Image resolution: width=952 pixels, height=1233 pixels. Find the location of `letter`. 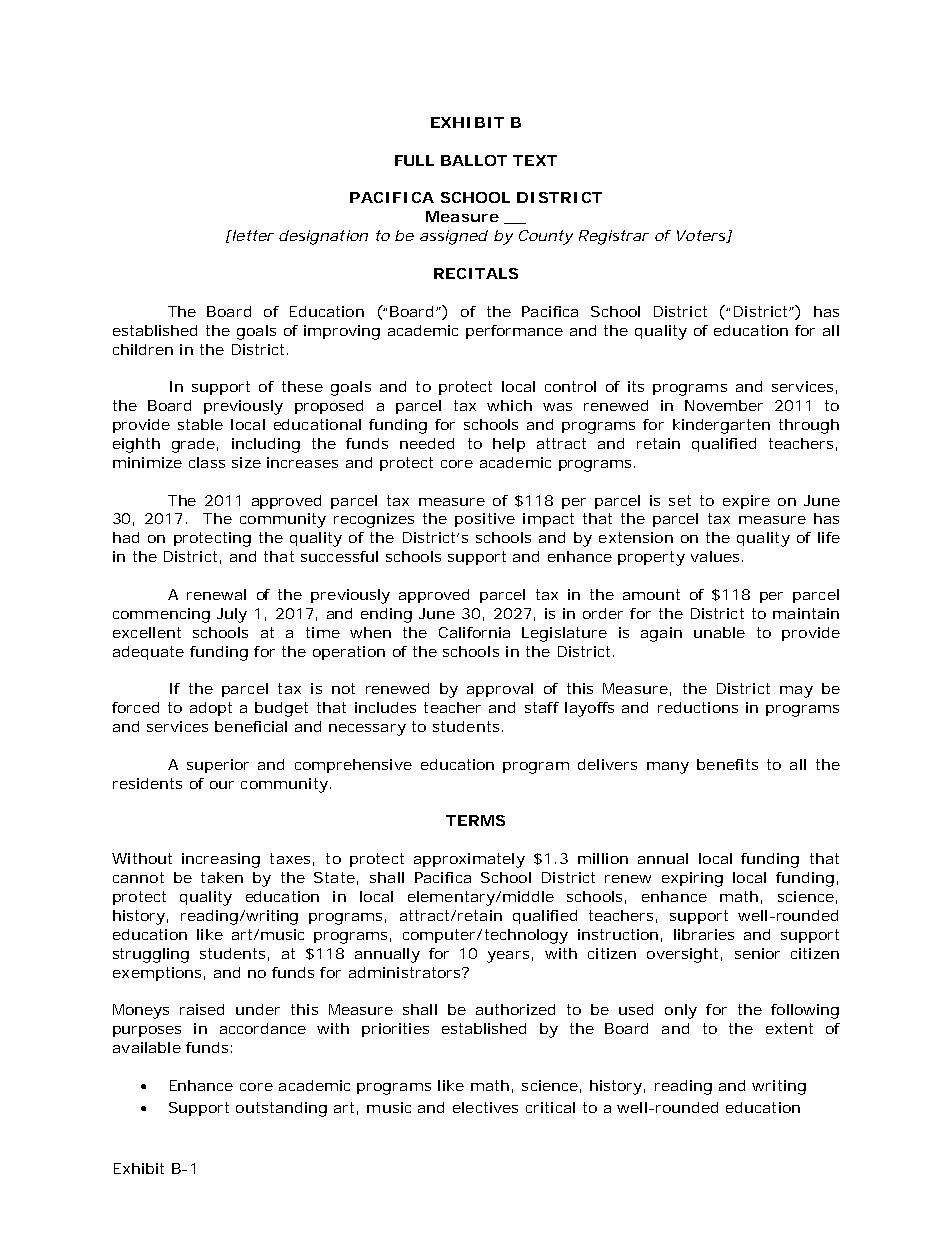

letter is located at coordinates (252, 235).
